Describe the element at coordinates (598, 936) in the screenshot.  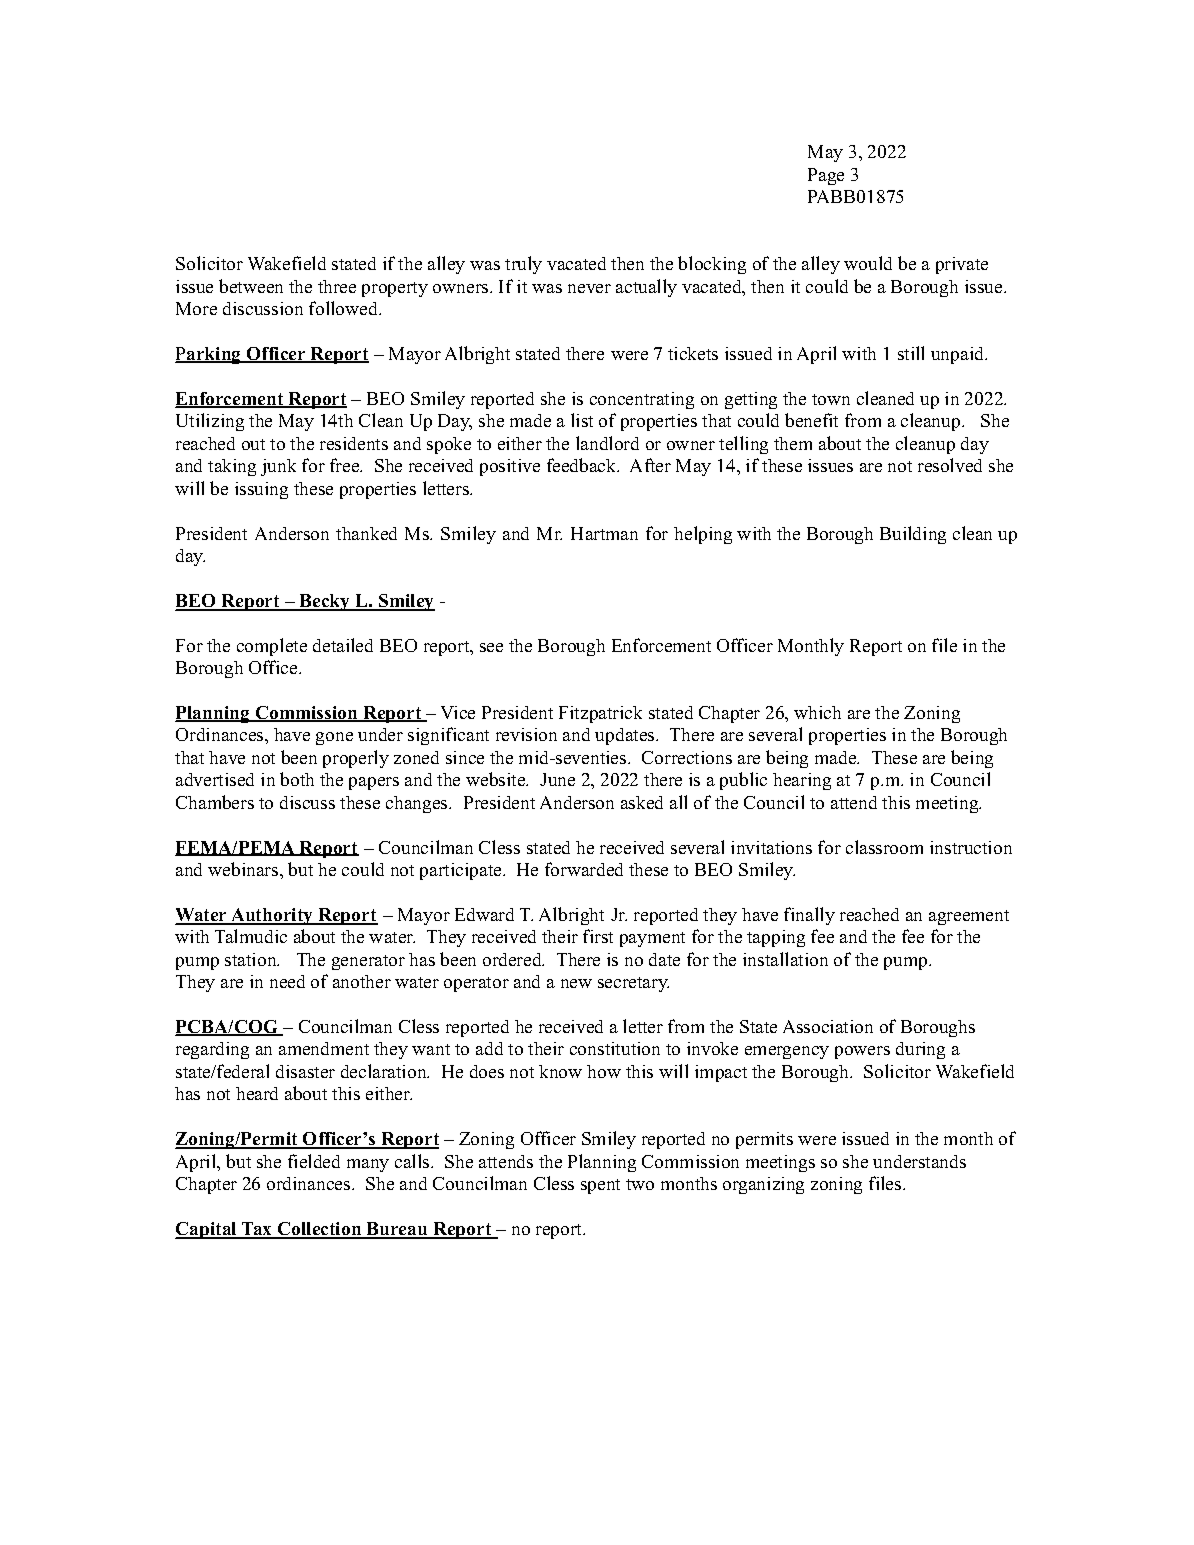
I see `first` at that location.
